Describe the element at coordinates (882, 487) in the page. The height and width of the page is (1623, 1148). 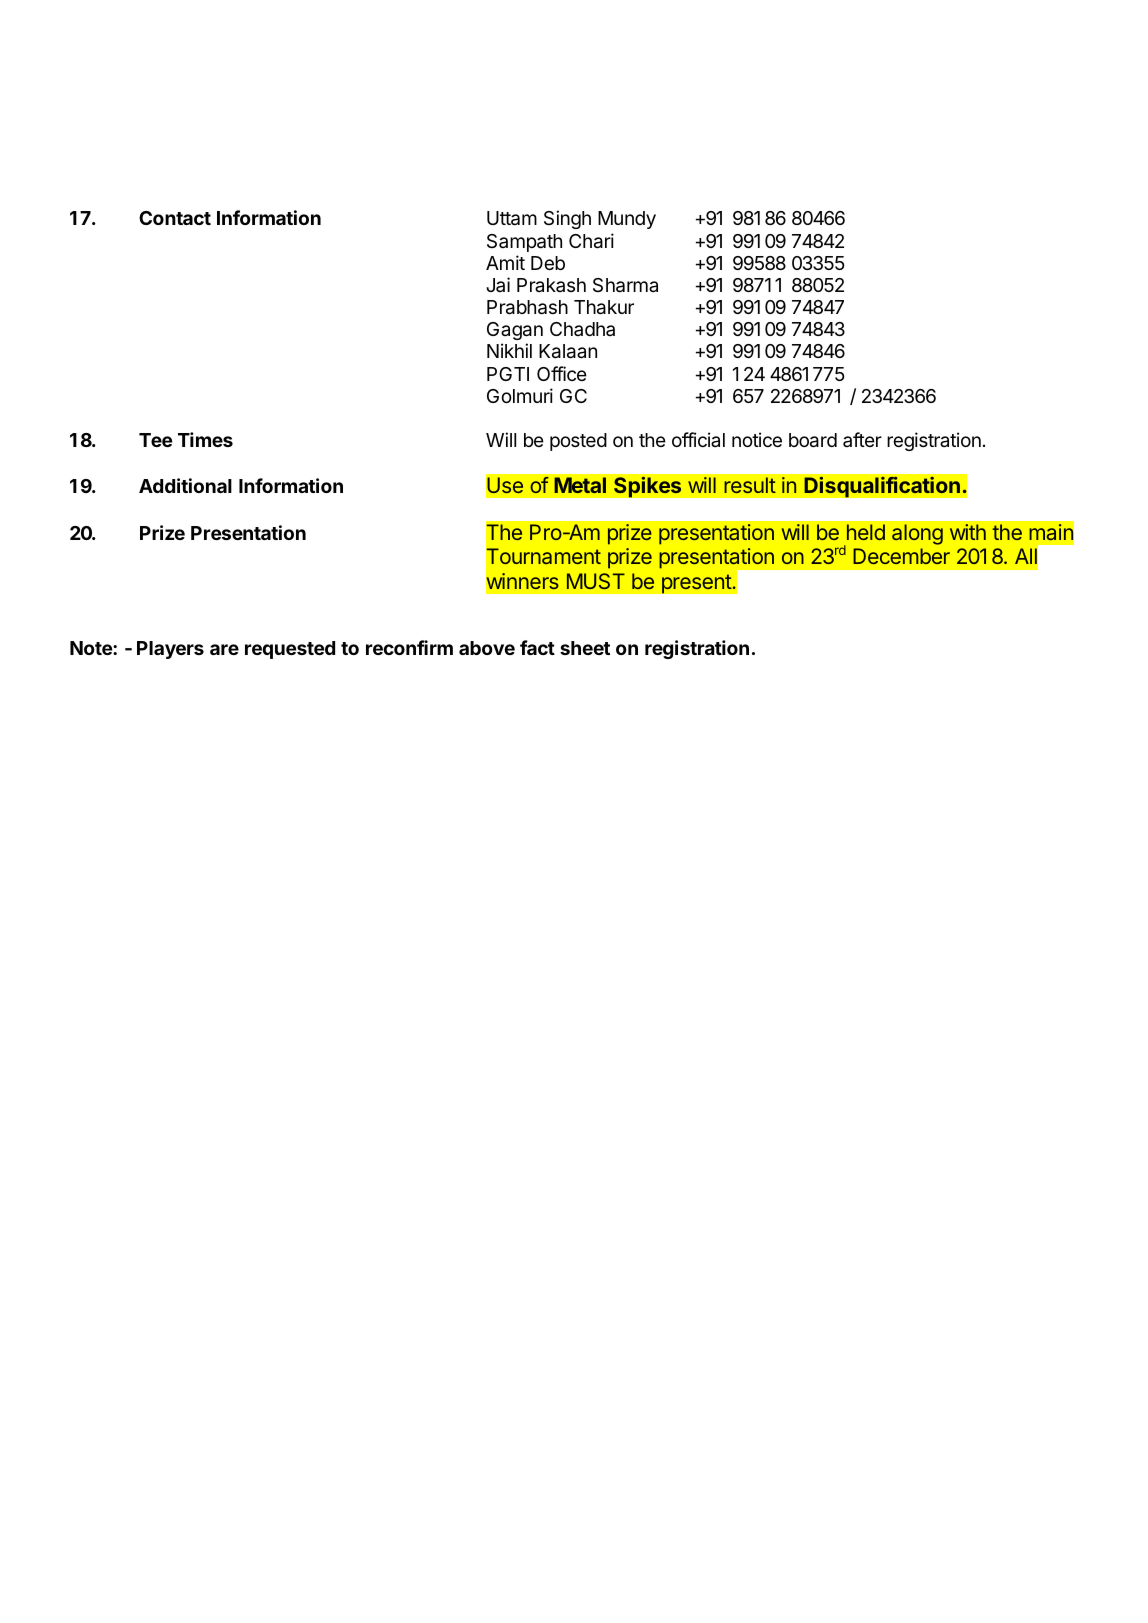
I see `Disqualification` at that location.
